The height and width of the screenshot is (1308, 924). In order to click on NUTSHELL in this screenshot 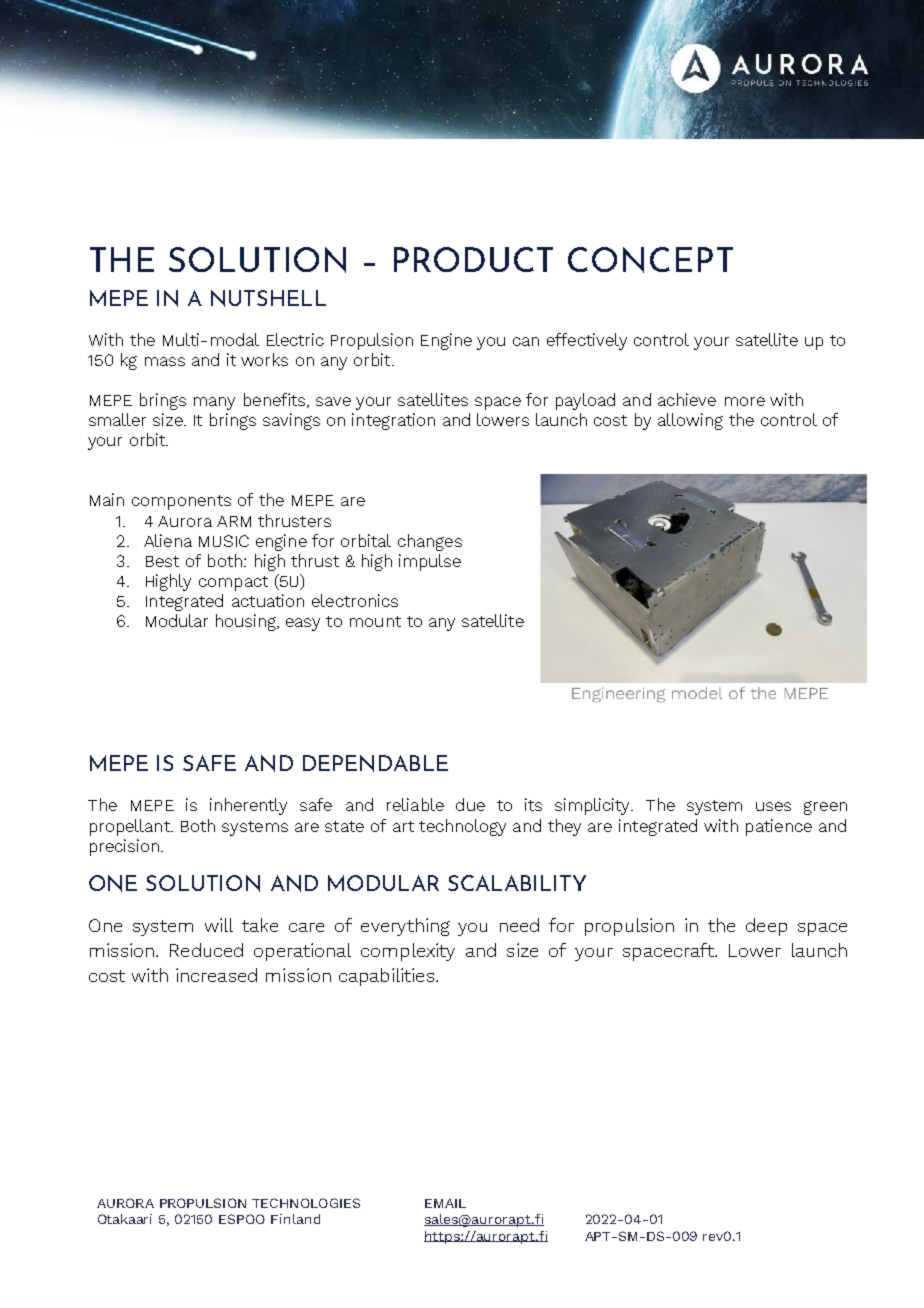, I will do `click(268, 298)`.
